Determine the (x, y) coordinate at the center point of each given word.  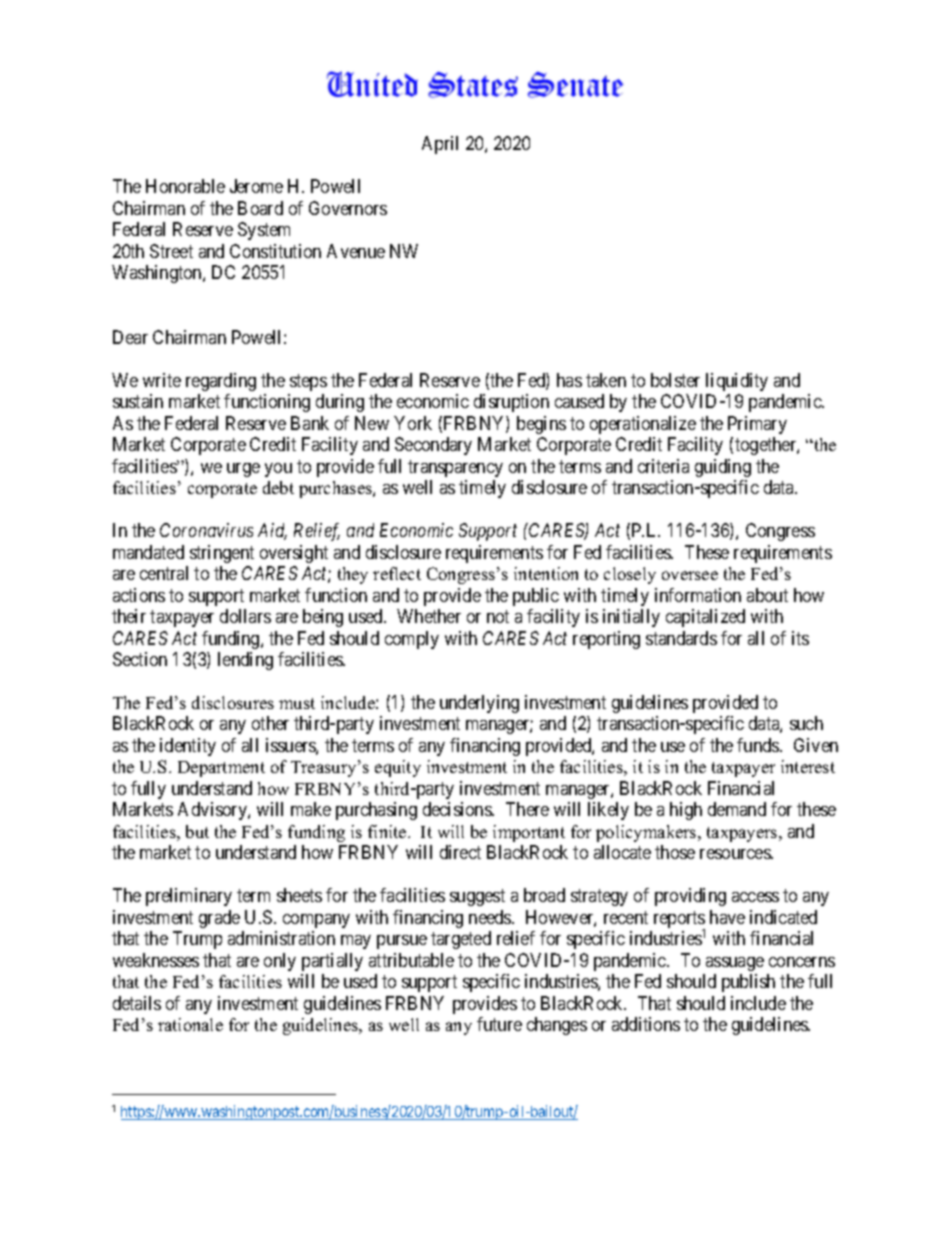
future (499, 1024)
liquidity (737, 382)
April (440, 145)
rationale (190, 1024)
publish (748, 983)
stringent (222, 554)
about (767, 595)
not (498, 616)
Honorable (185, 186)
